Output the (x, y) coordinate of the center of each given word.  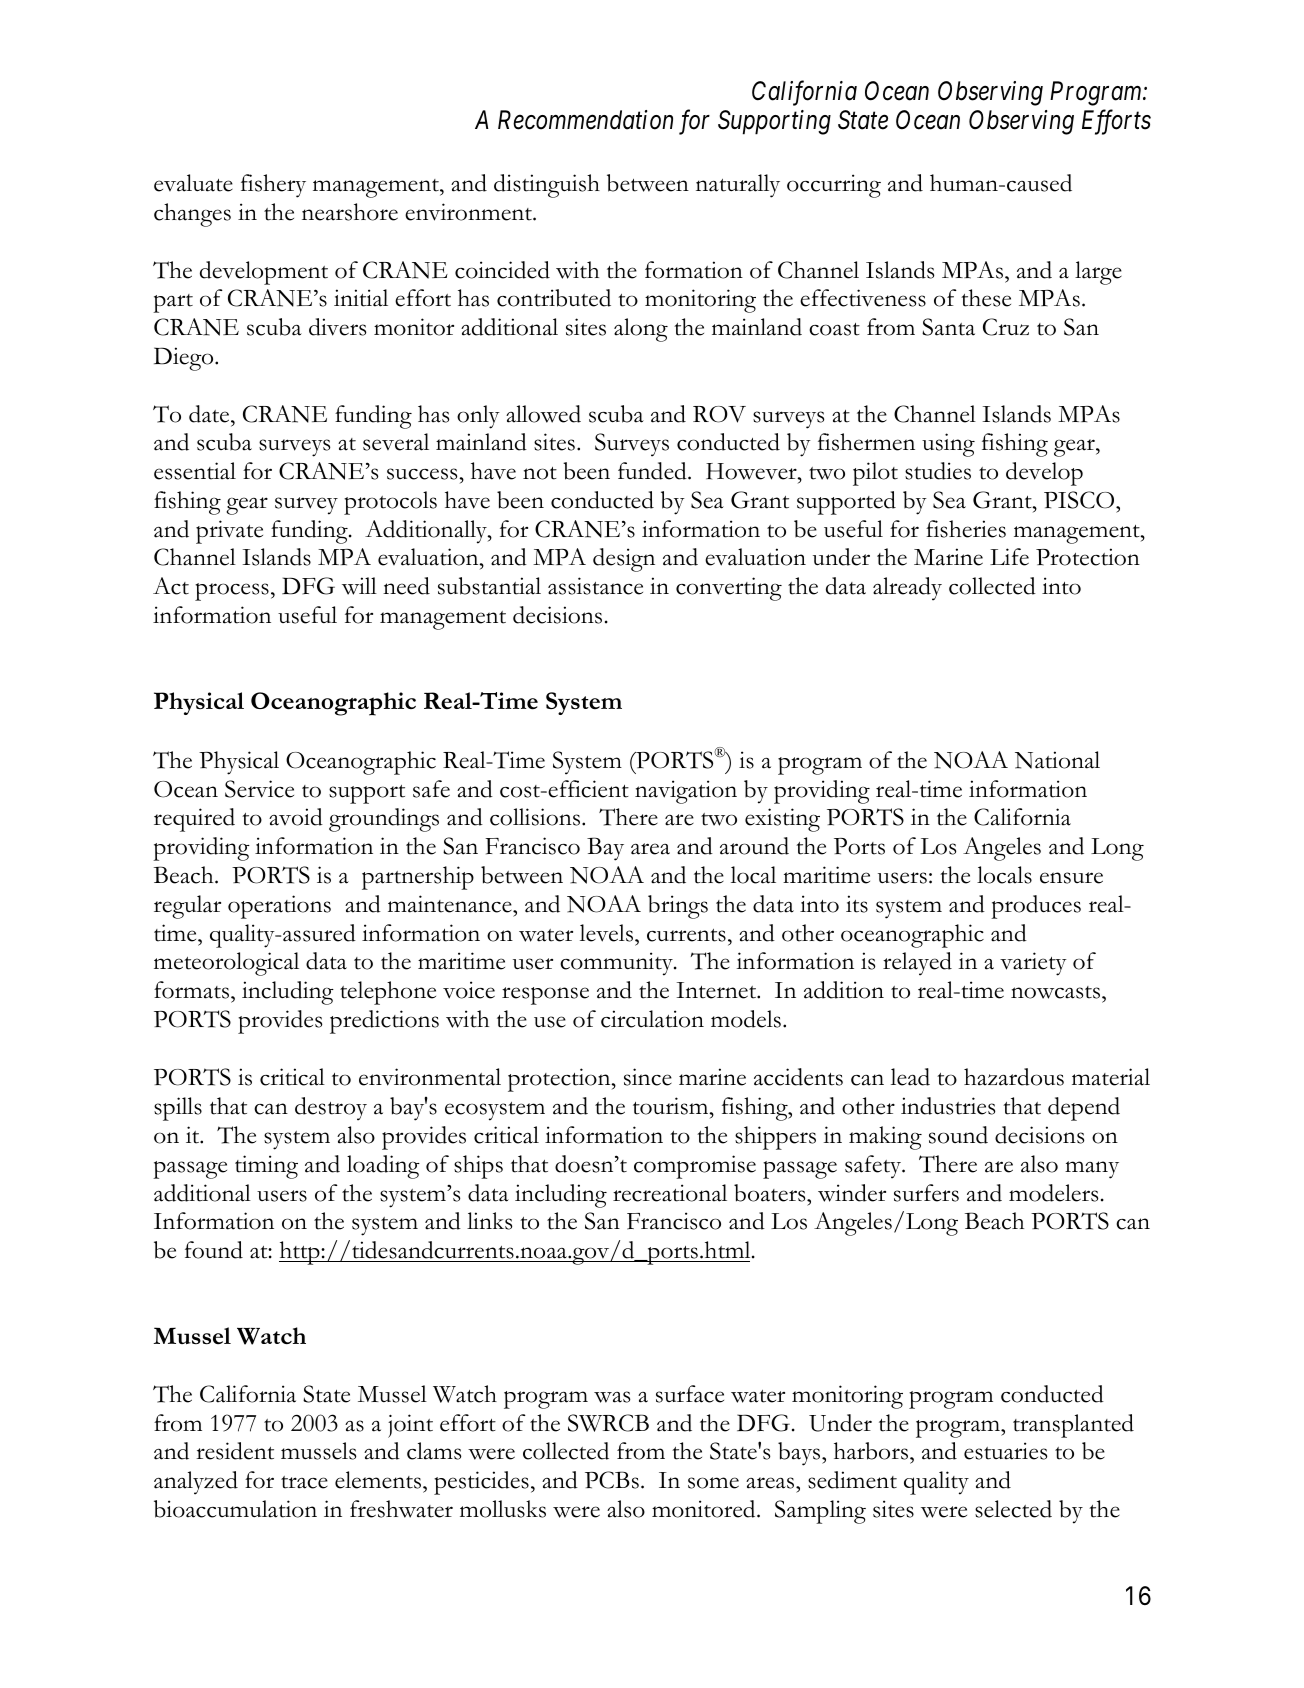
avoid (296, 817)
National (1057, 760)
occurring (834, 186)
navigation (686, 792)
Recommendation (585, 120)
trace (304, 1482)
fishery (273, 186)
